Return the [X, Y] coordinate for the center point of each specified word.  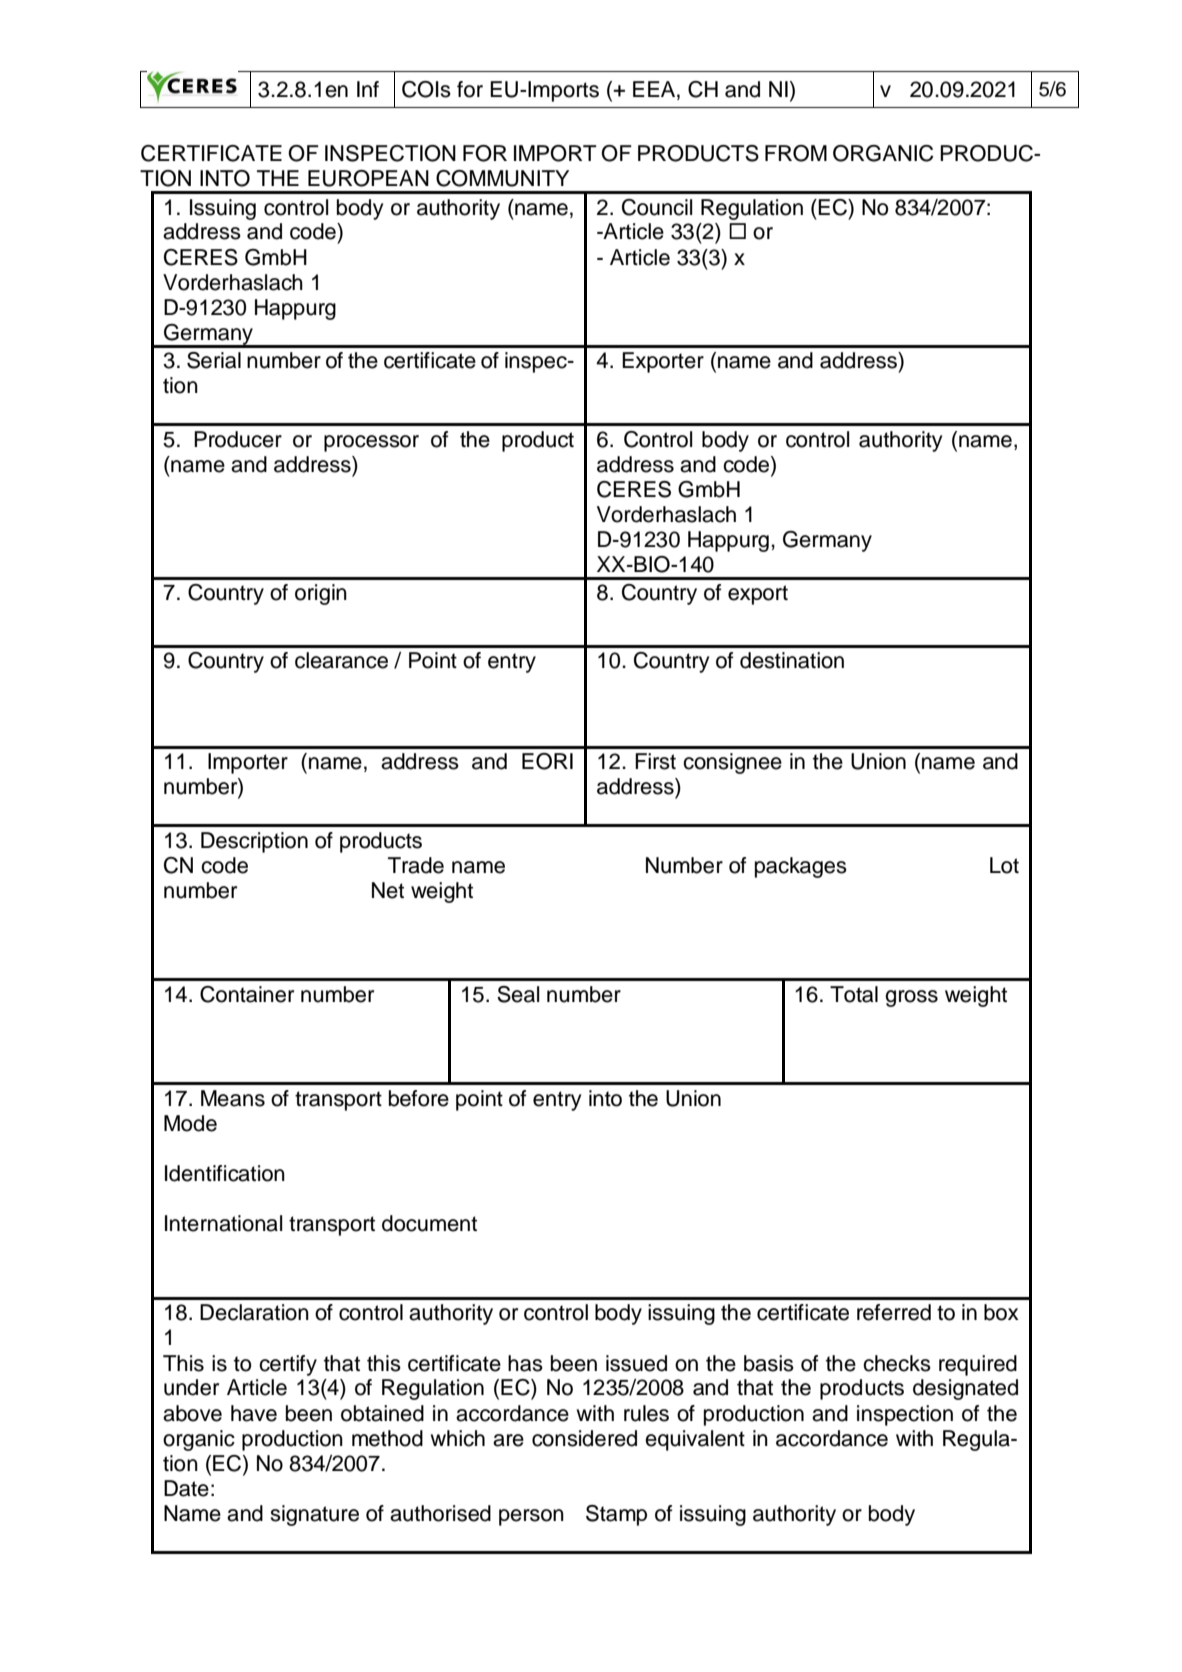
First [655, 761]
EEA [654, 89]
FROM [796, 153]
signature [314, 1515]
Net [388, 890]
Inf [368, 89]
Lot [1004, 865]
